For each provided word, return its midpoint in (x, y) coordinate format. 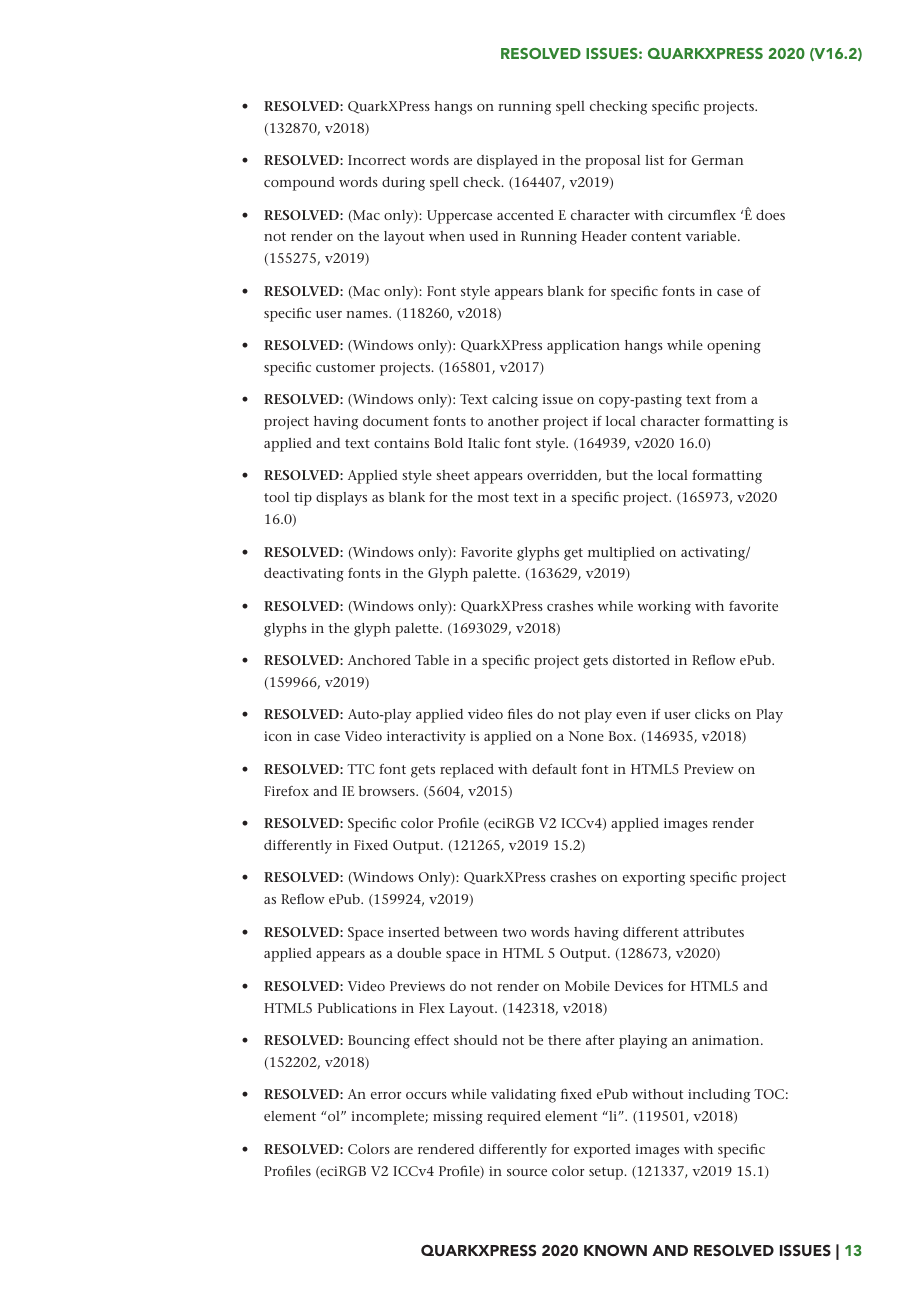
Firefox (286, 791)
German (717, 160)
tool (276, 497)
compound (299, 184)
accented (525, 215)
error (386, 1095)
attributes (713, 932)
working (664, 608)
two (514, 932)
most (493, 497)
